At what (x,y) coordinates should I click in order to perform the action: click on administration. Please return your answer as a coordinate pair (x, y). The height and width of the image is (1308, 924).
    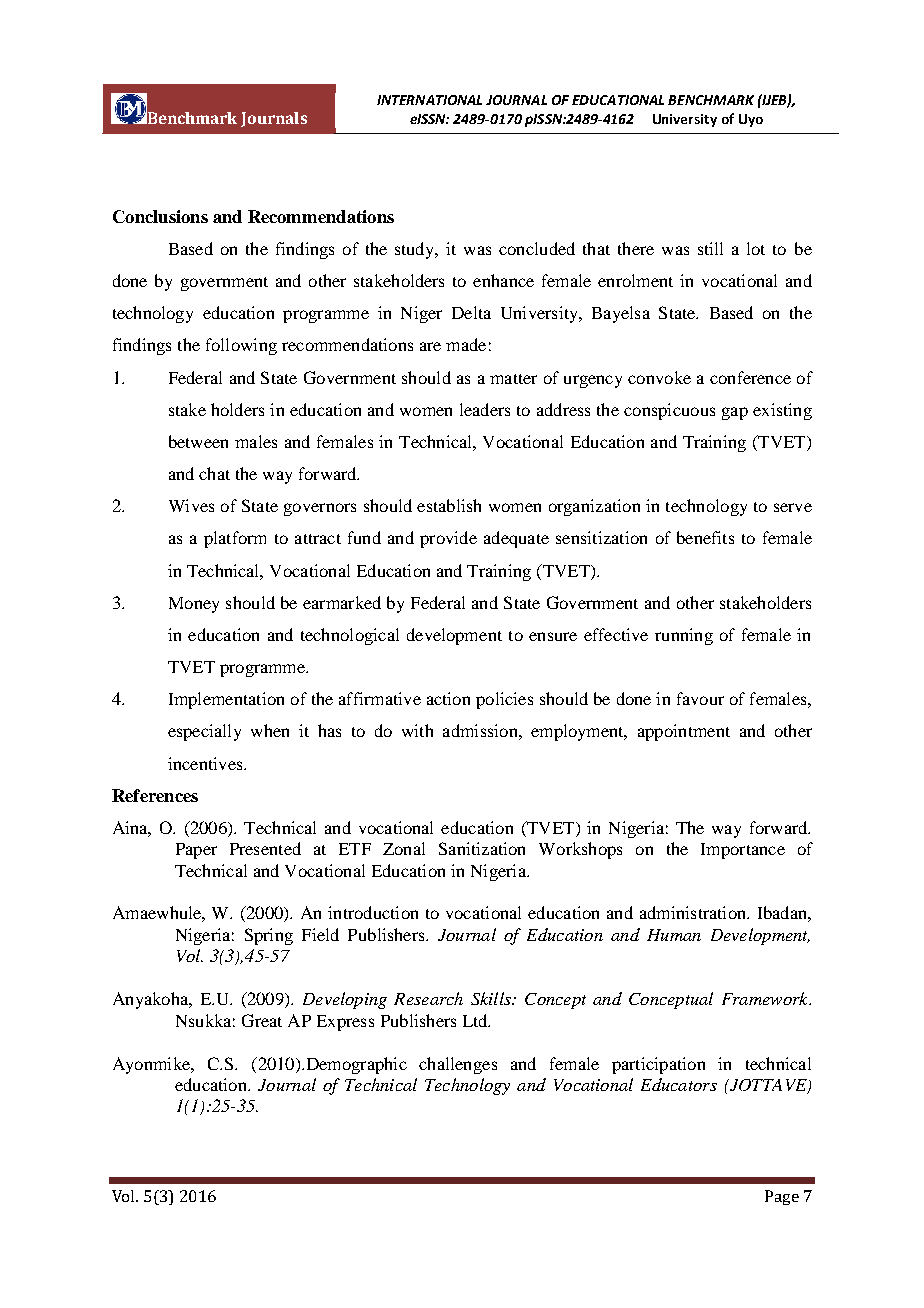
    Looking at the image, I should click on (694, 912).
